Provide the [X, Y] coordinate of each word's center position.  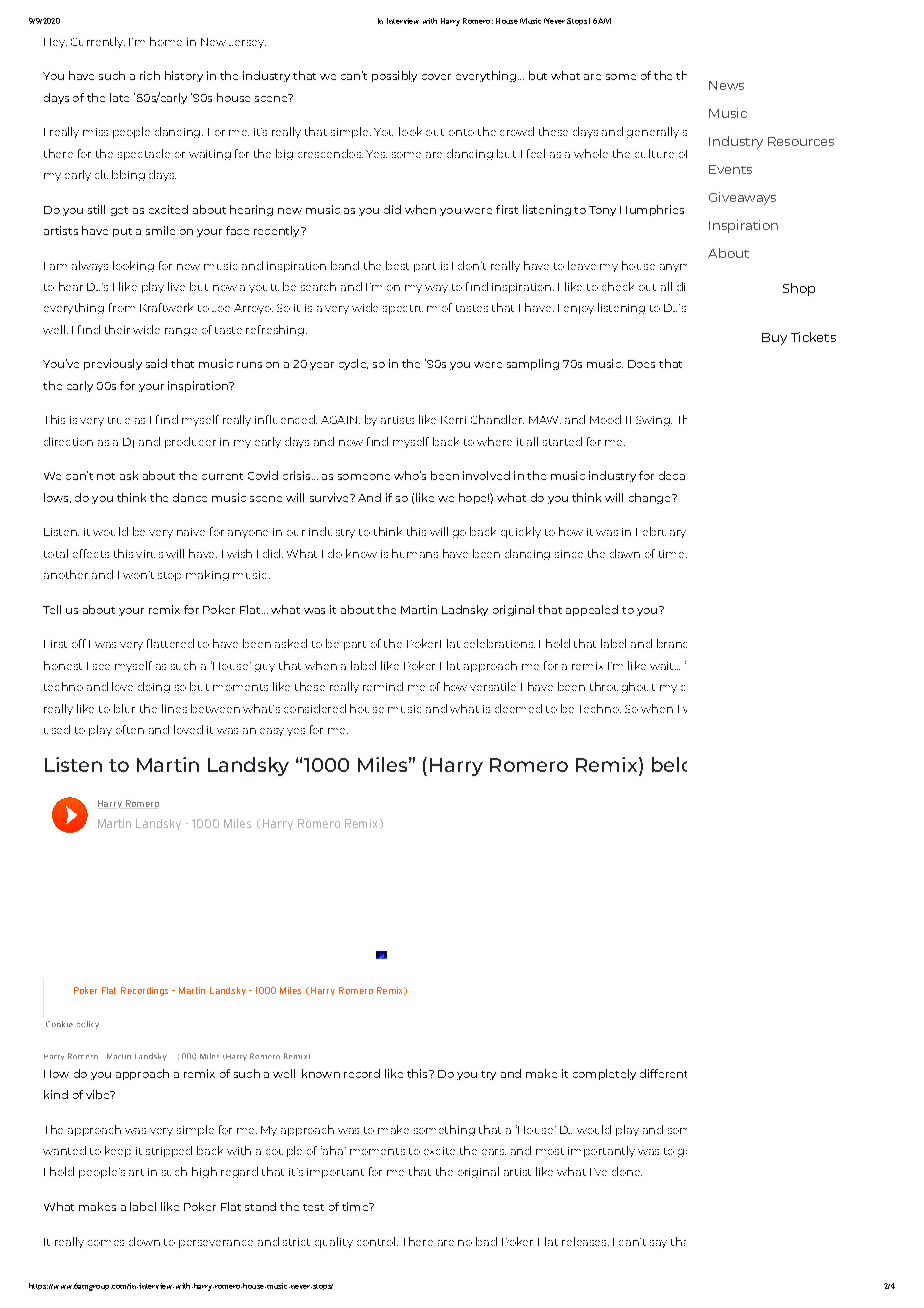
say [658, 1244]
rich [150, 75]
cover [436, 77]
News [726, 85]
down [144, 1241]
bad [486, 1241]
